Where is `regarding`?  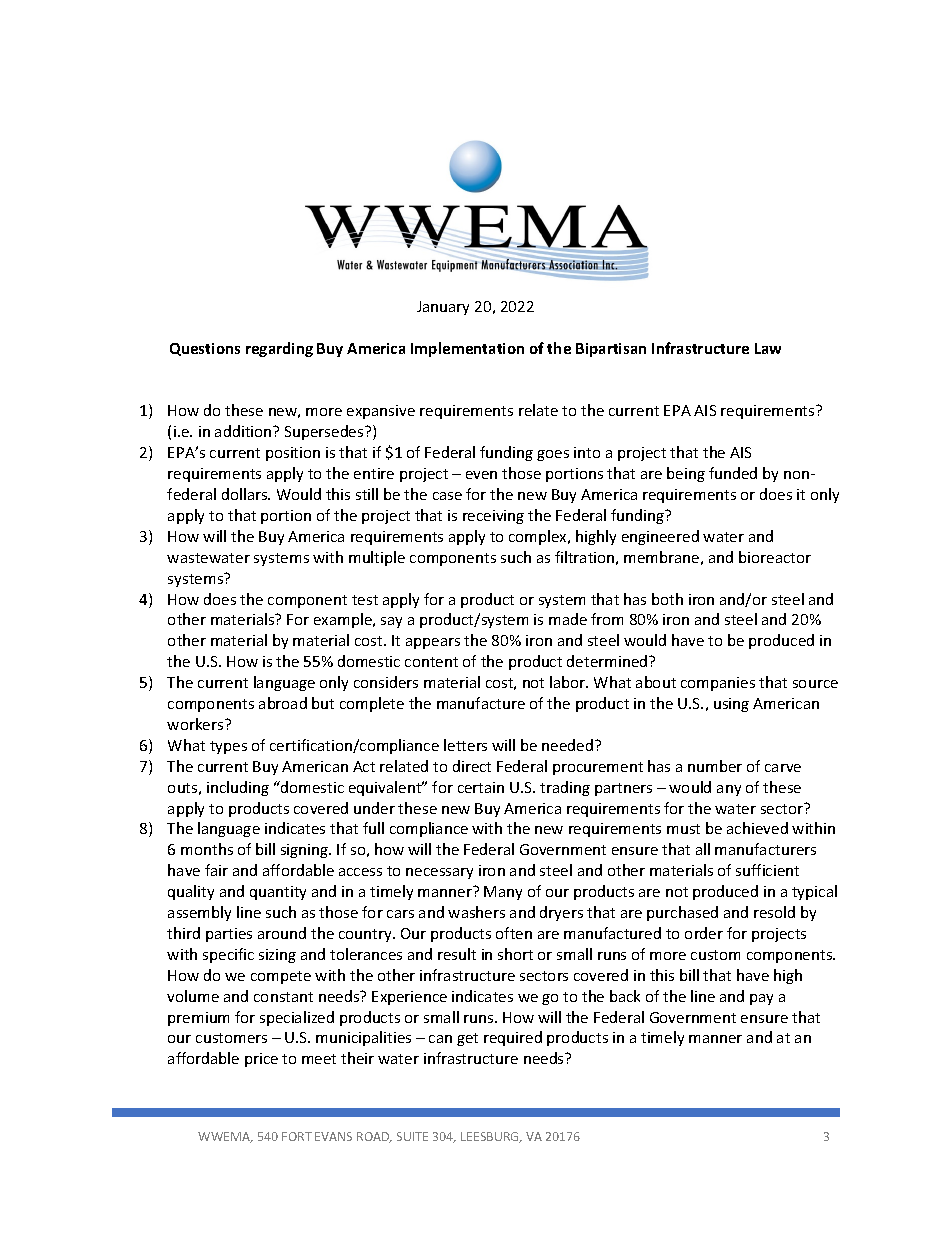
regarding is located at coordinates (279, 349).
